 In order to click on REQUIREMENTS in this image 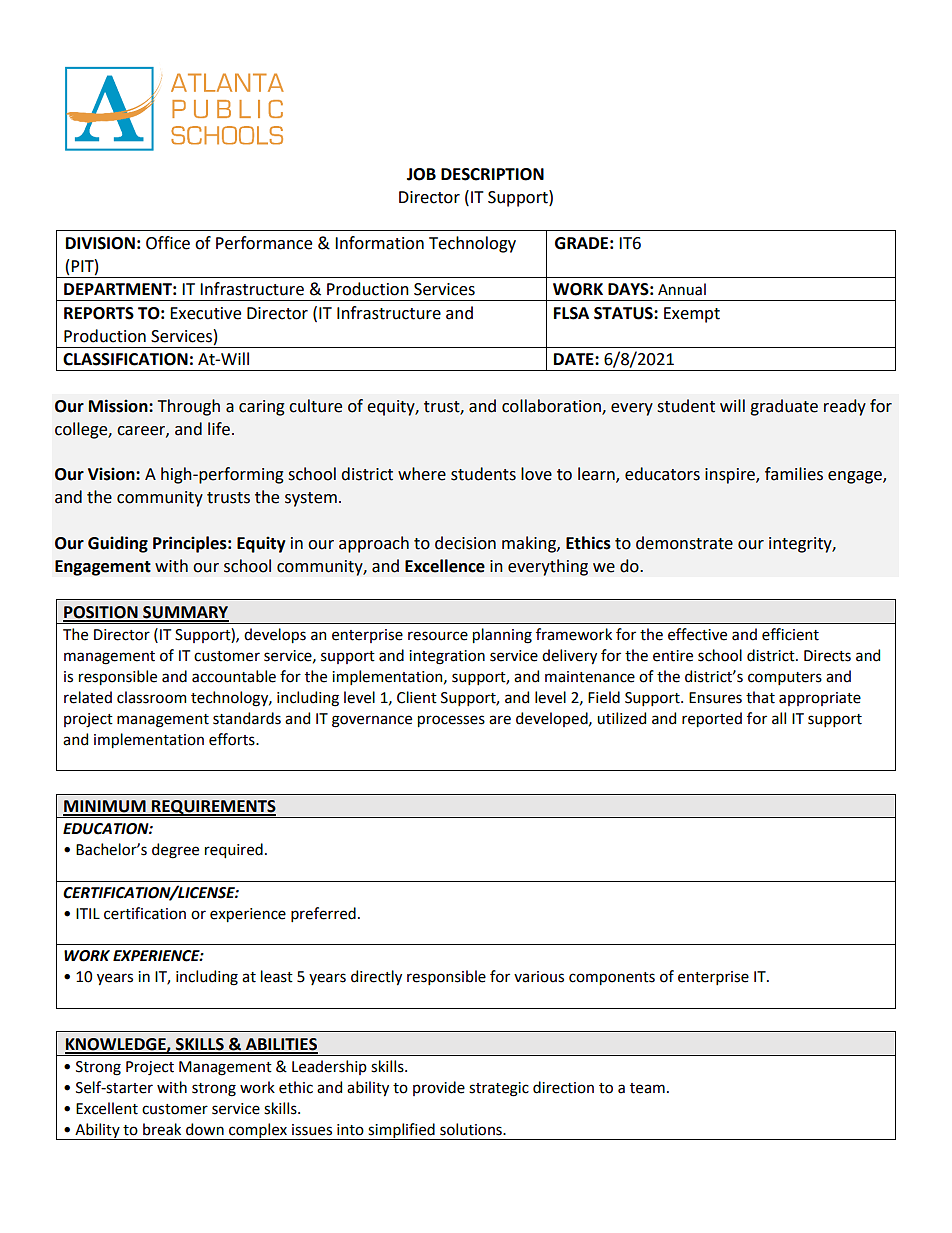, I will do `click(213, 808)`.
